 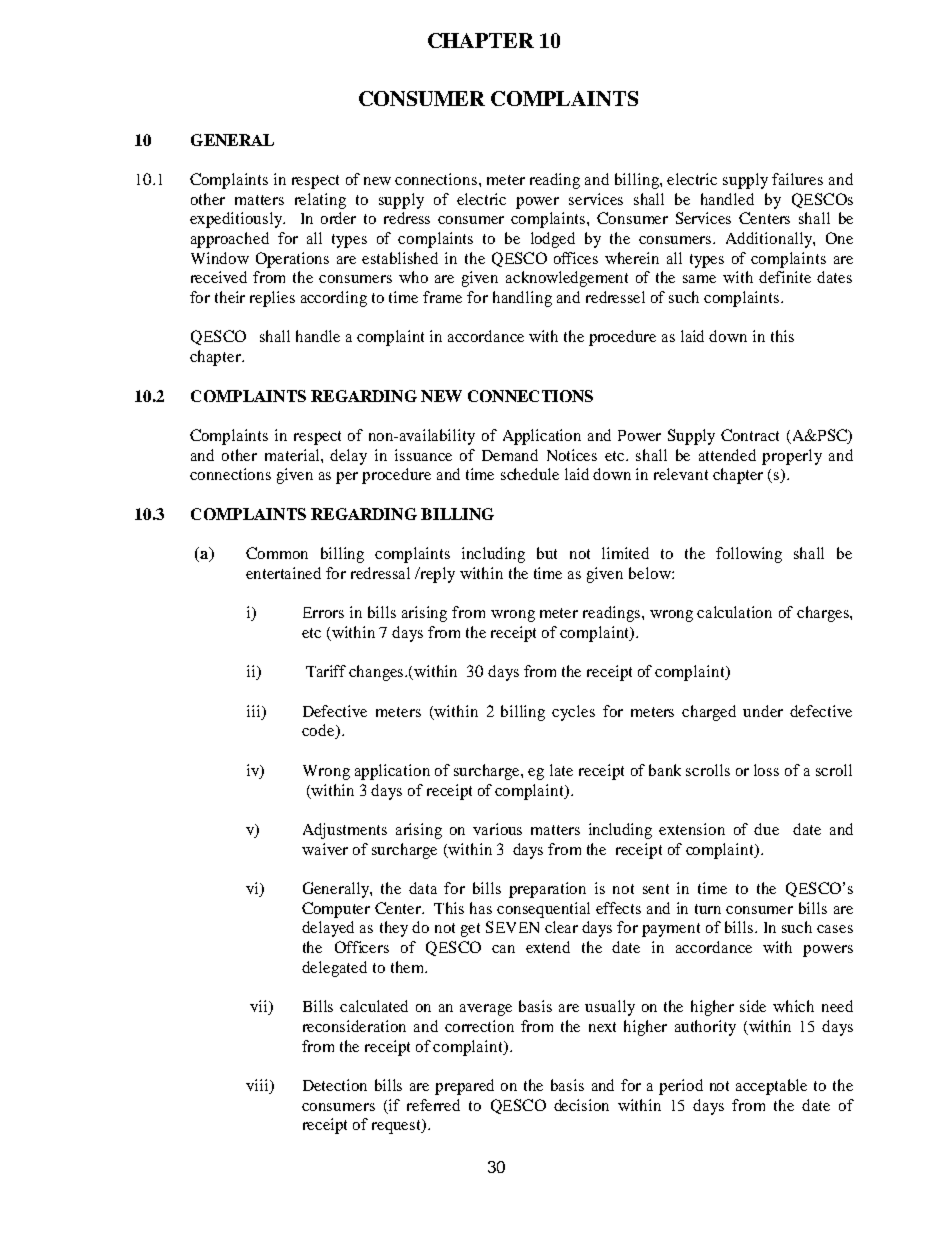 I want to click on relating, so click(x=320, y=201).
